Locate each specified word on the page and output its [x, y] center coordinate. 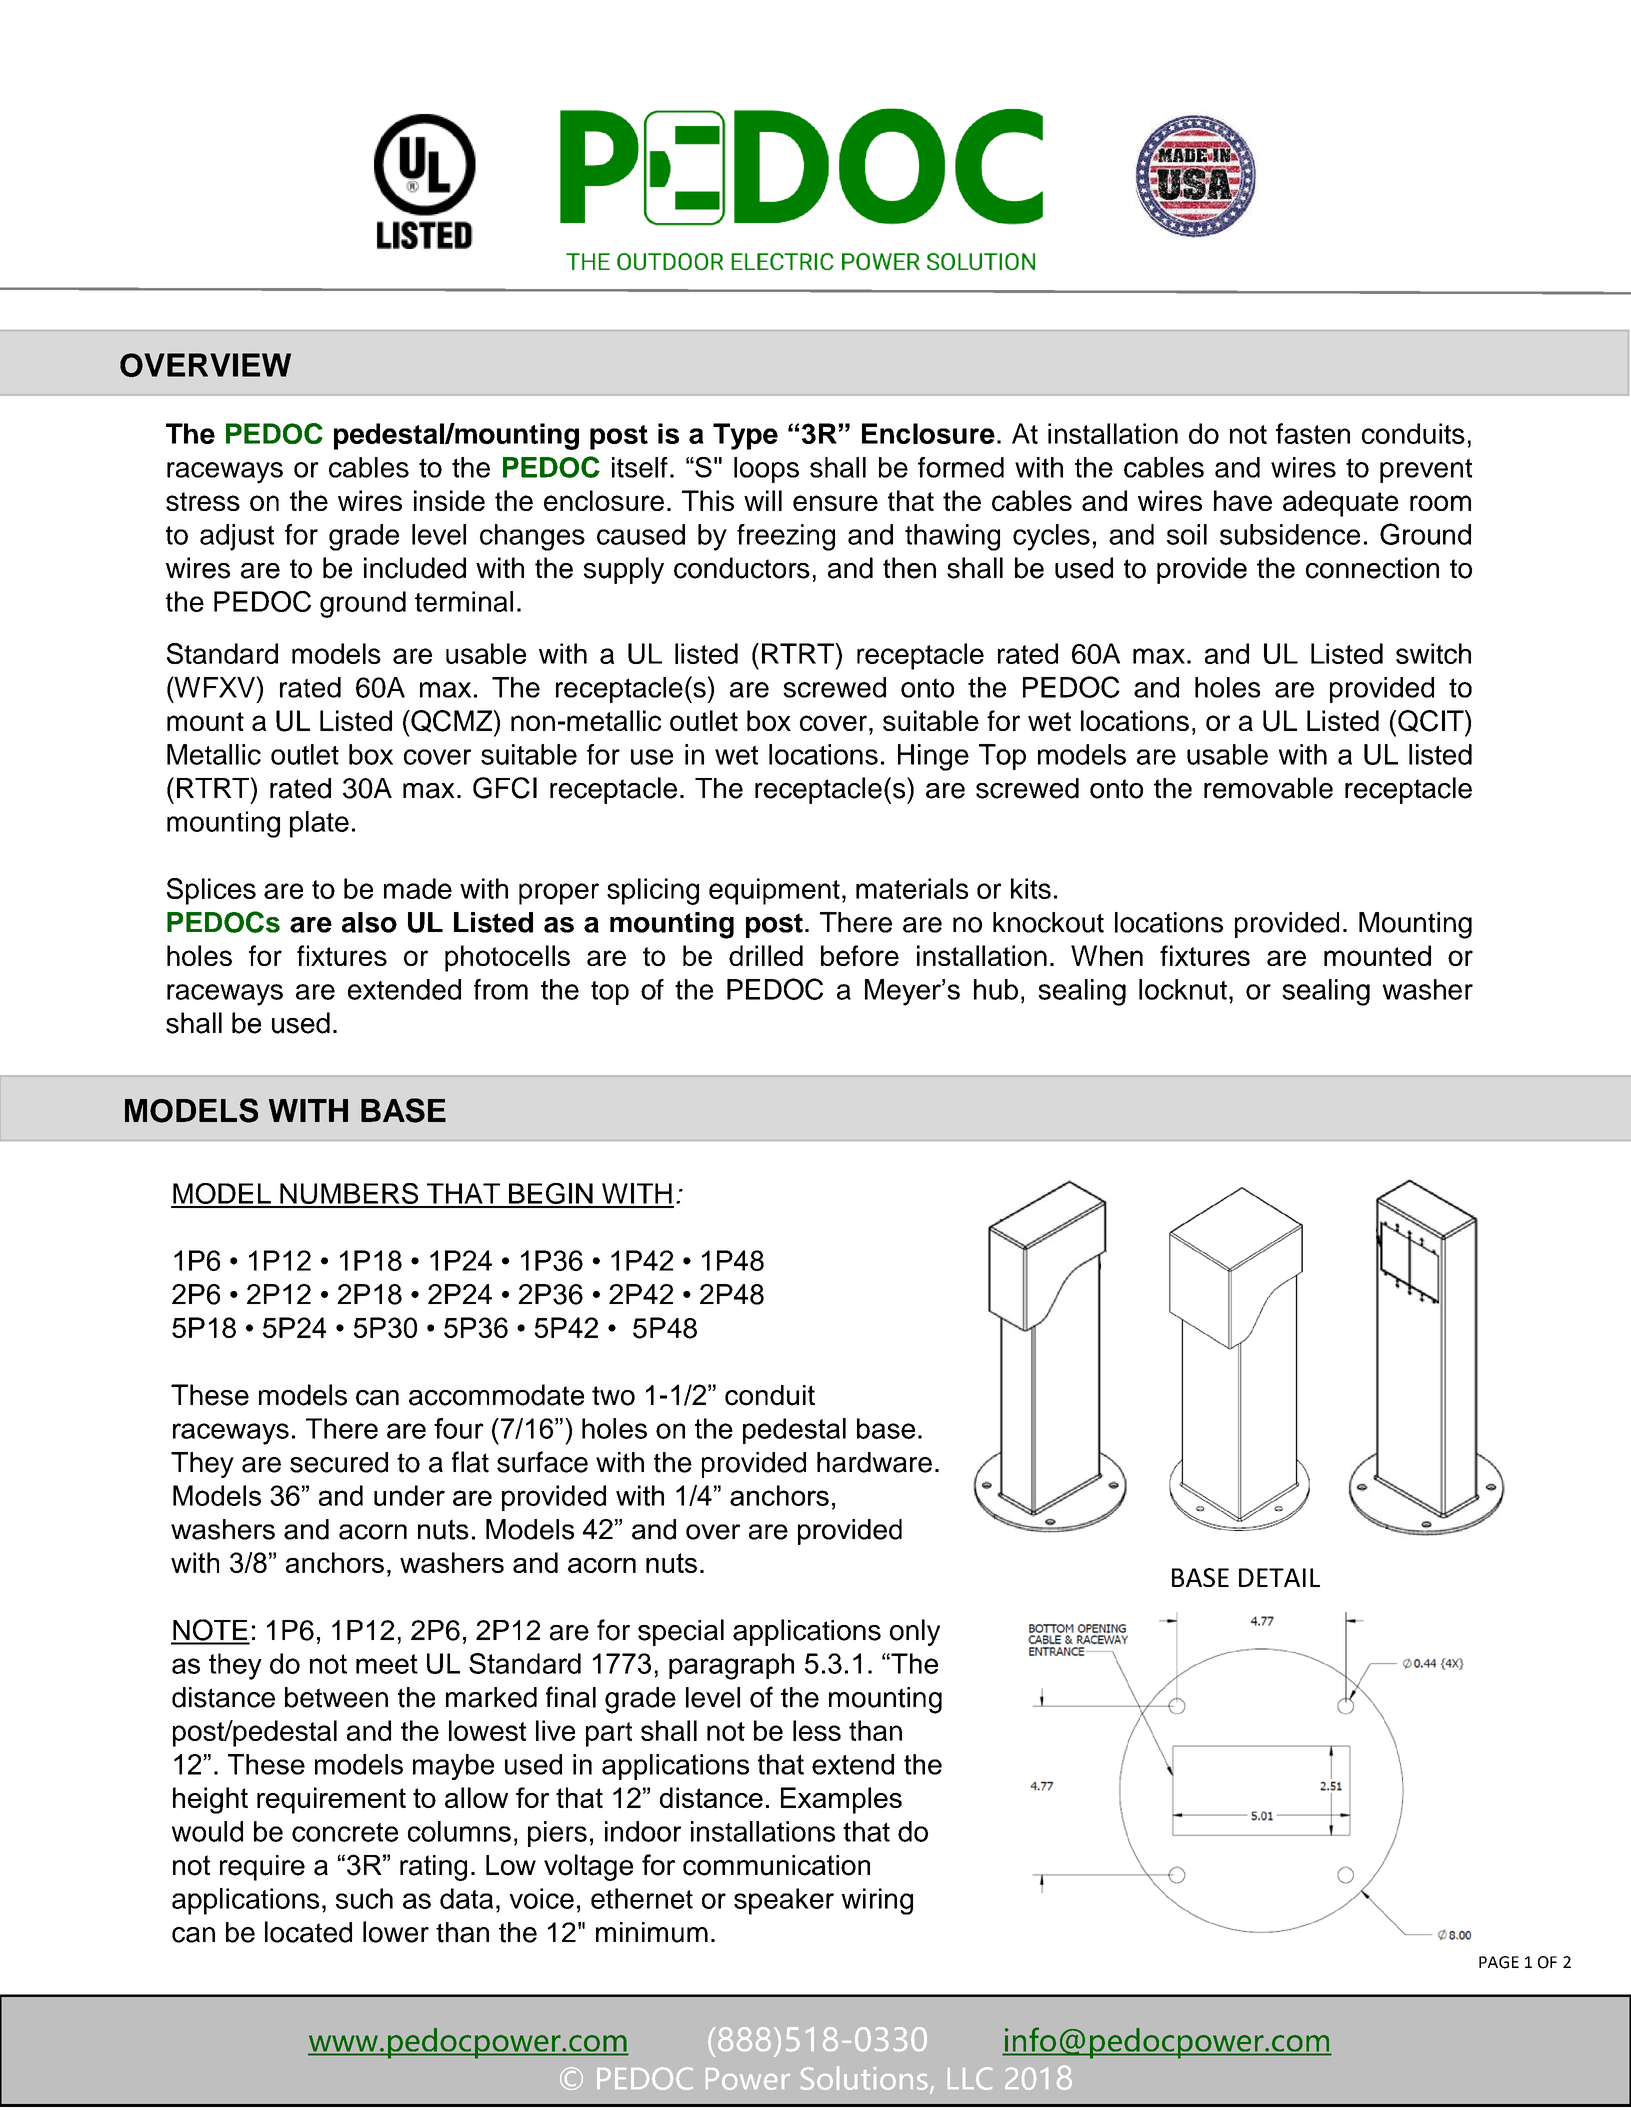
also [369, 922]
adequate [1341, 503]
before [860, 955]
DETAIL [1279, 1577]
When [1107, 955]
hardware [874, 1462]
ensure [835, 503]
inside [449, 500]
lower [396, 1932]
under [409, 1495]
